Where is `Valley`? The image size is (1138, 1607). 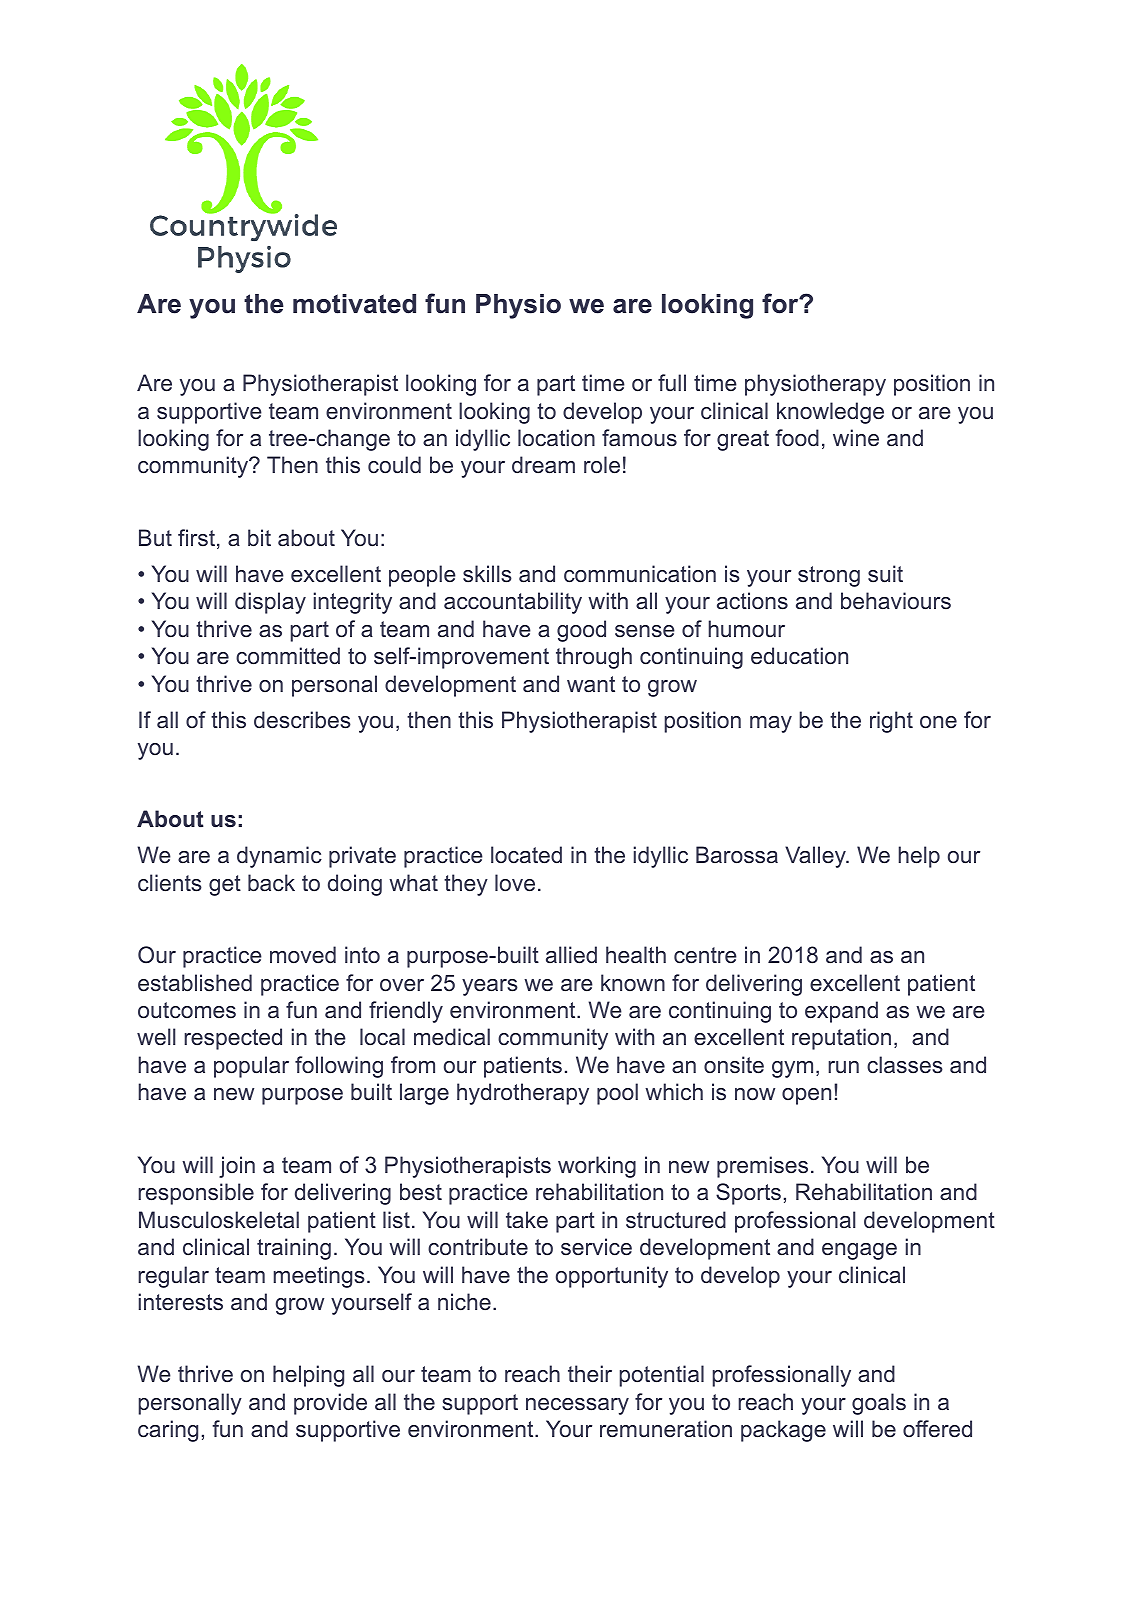
Valley is located at coordinates (816, 857).
